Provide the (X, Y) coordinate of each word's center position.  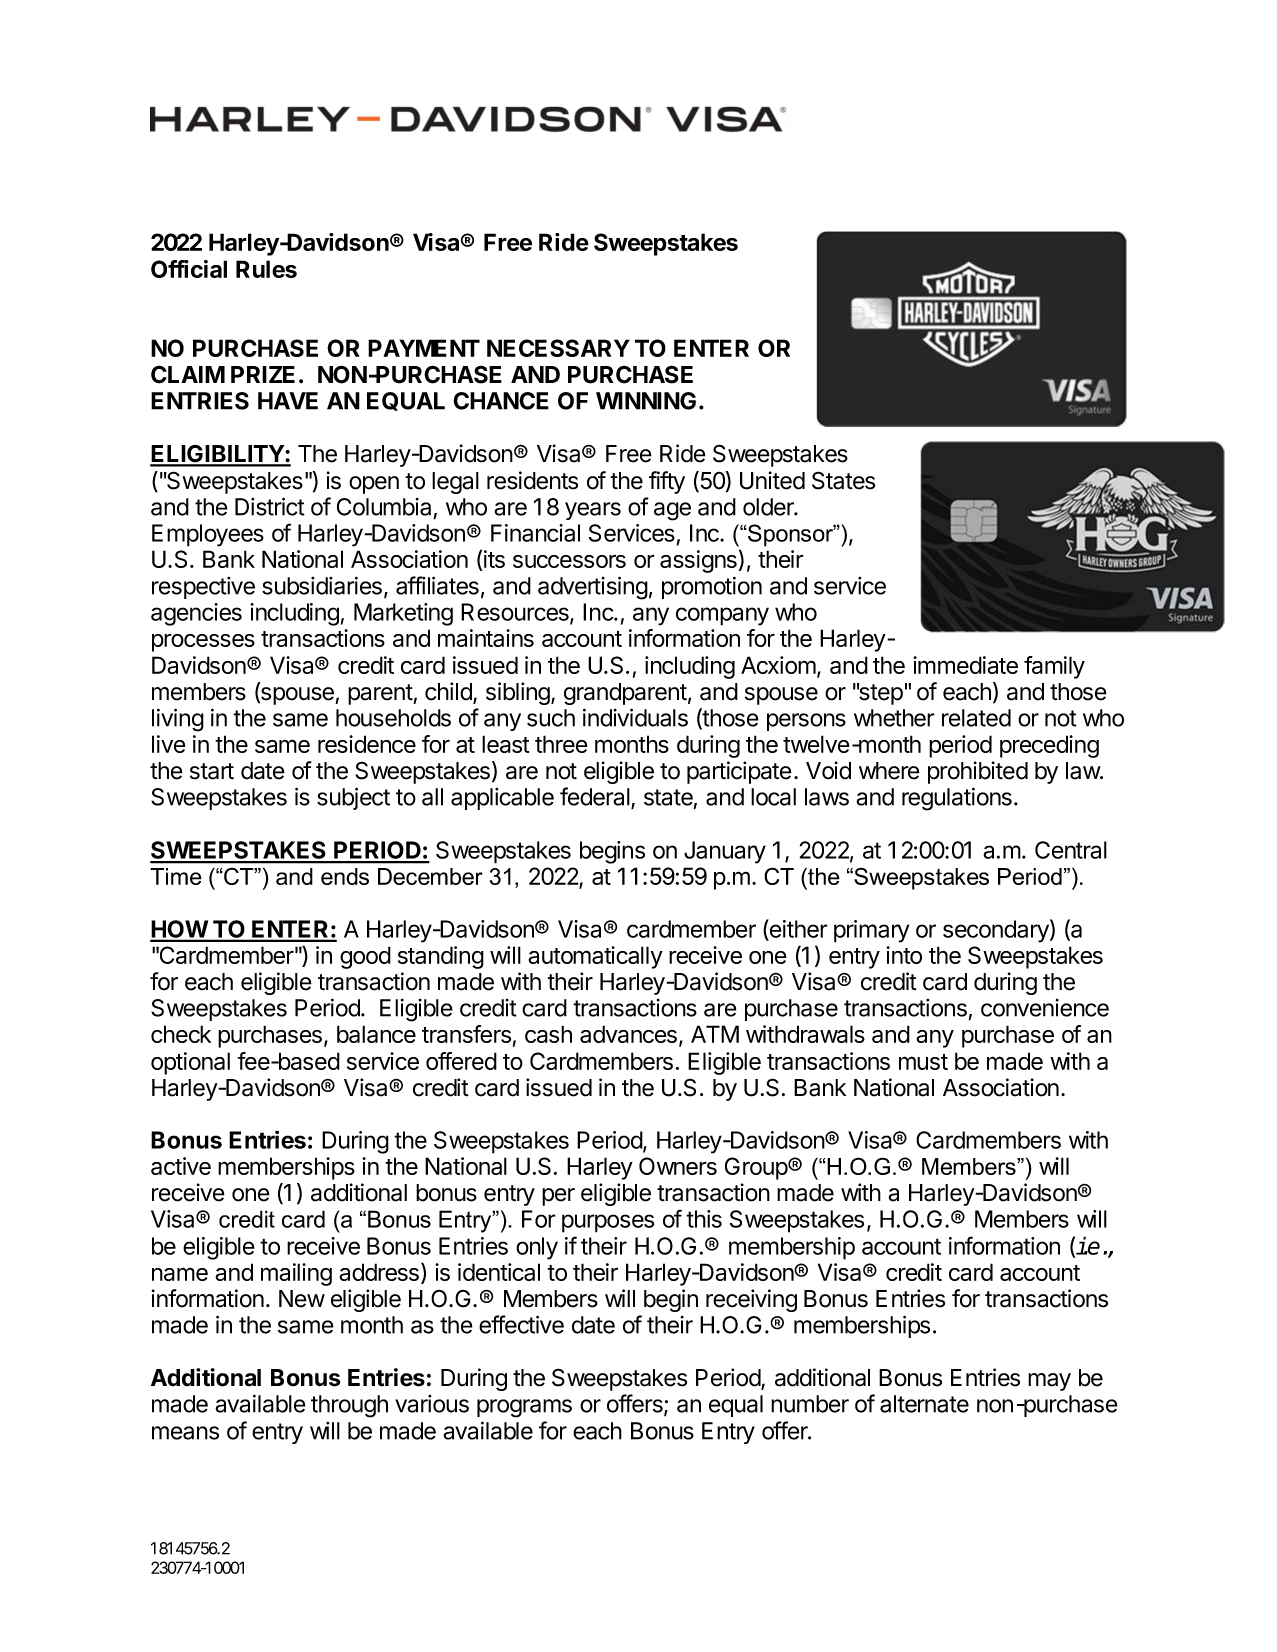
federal (596, 797)
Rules (266, 269)
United (772, 480)
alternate (924, 1404)
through (349, 1406)
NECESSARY (558, 348)
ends (345, 876)
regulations (957, 799)
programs (524, 1408)
